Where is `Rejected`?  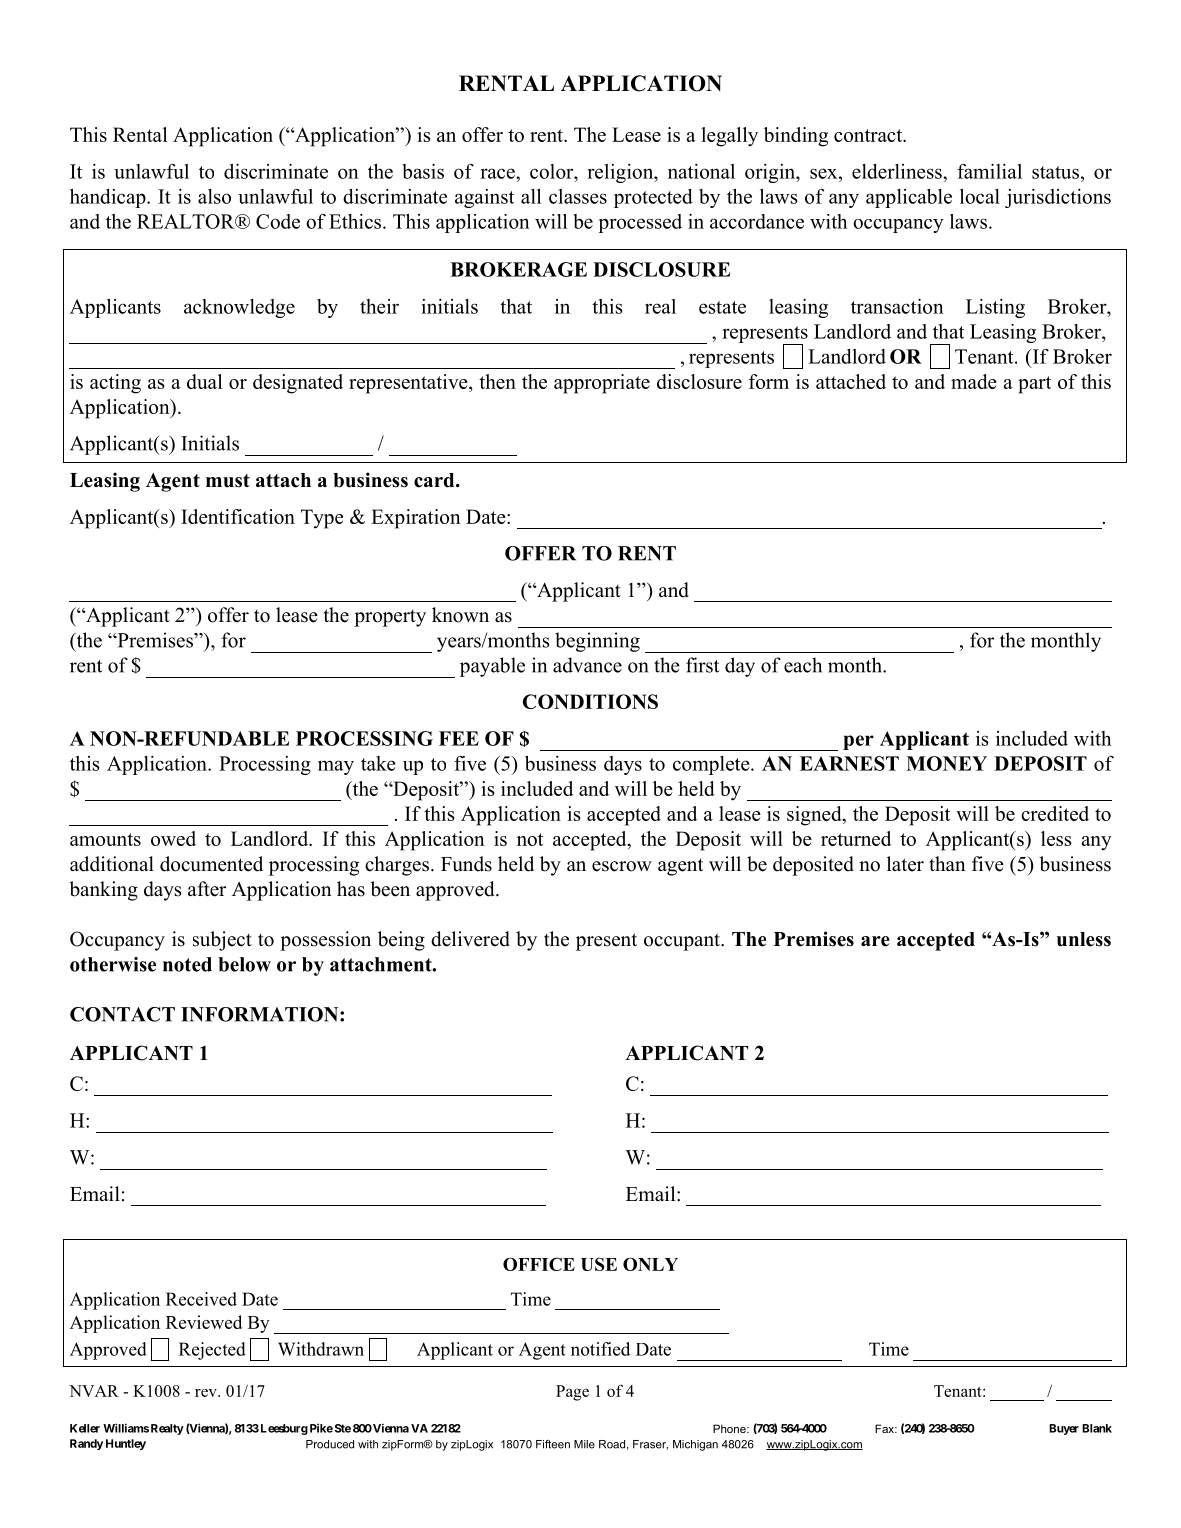 Rejected is located at coordinates (212, 1351).
